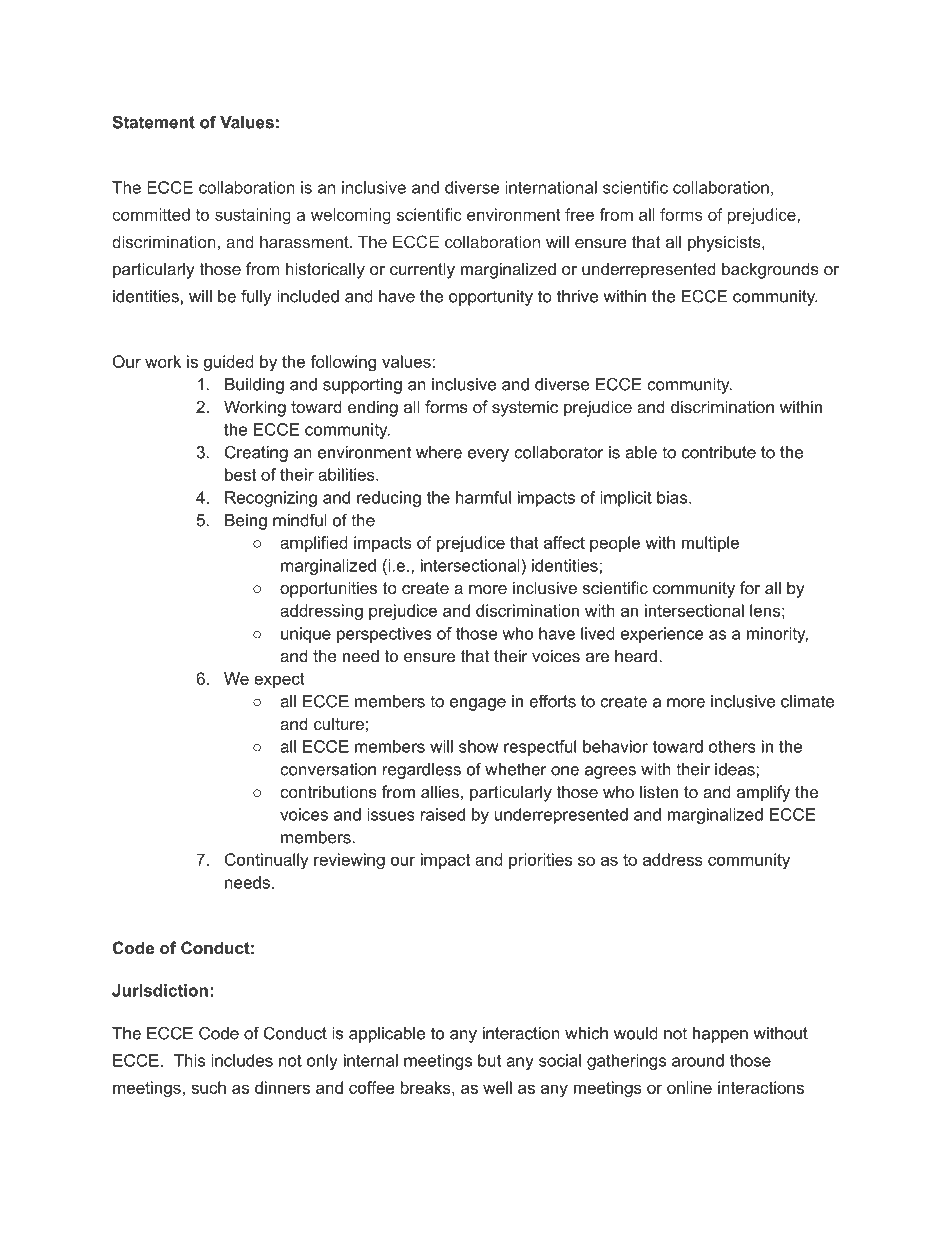 The height and width of the document is (1233, 952). Describe the element at coordinates (662, 635) in the document. I see `experience` at that location.
